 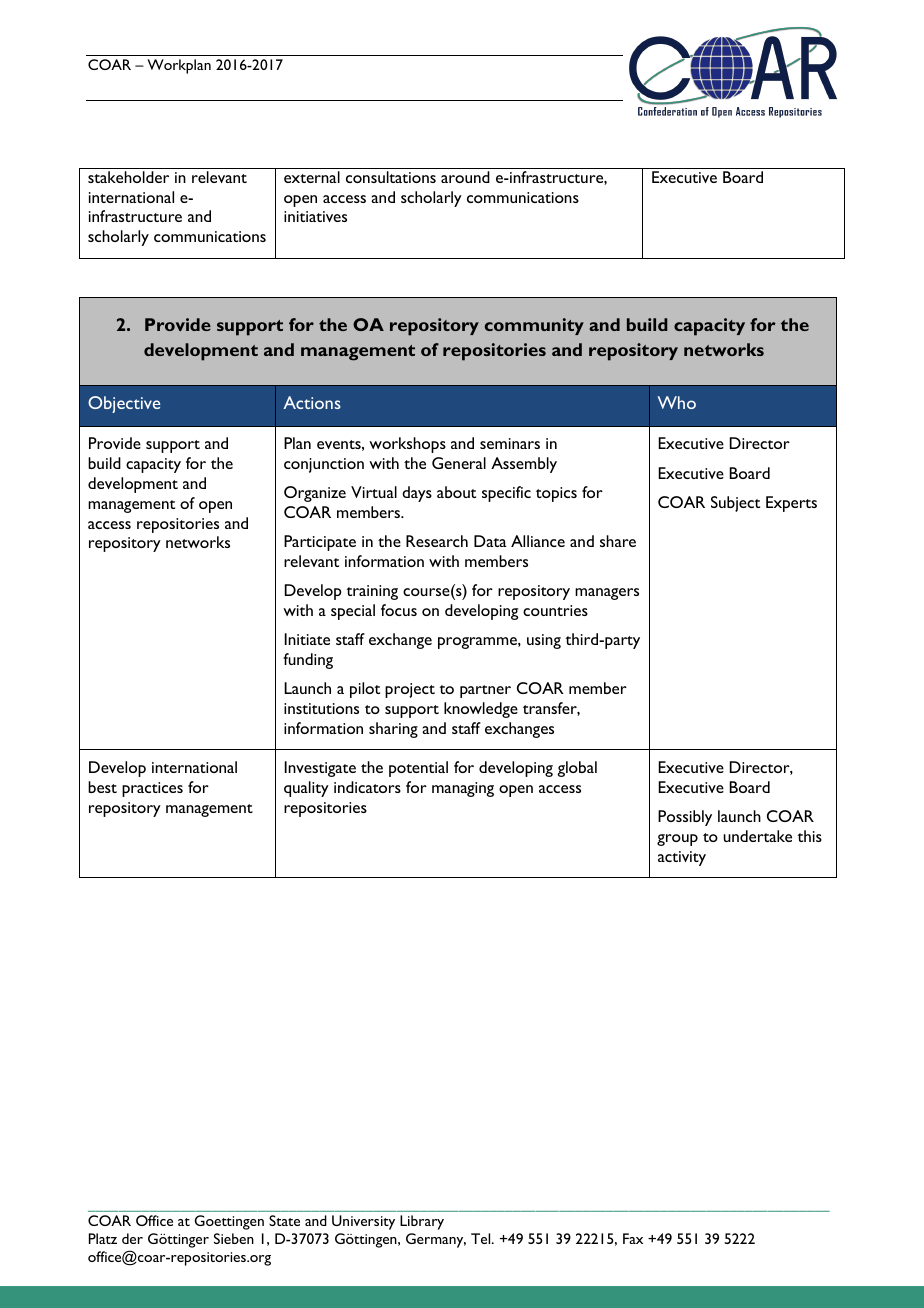 What do you see at coordinates (685, 818) in the screenshot?
I see `Possibly` at bounding box center [685, 818].
